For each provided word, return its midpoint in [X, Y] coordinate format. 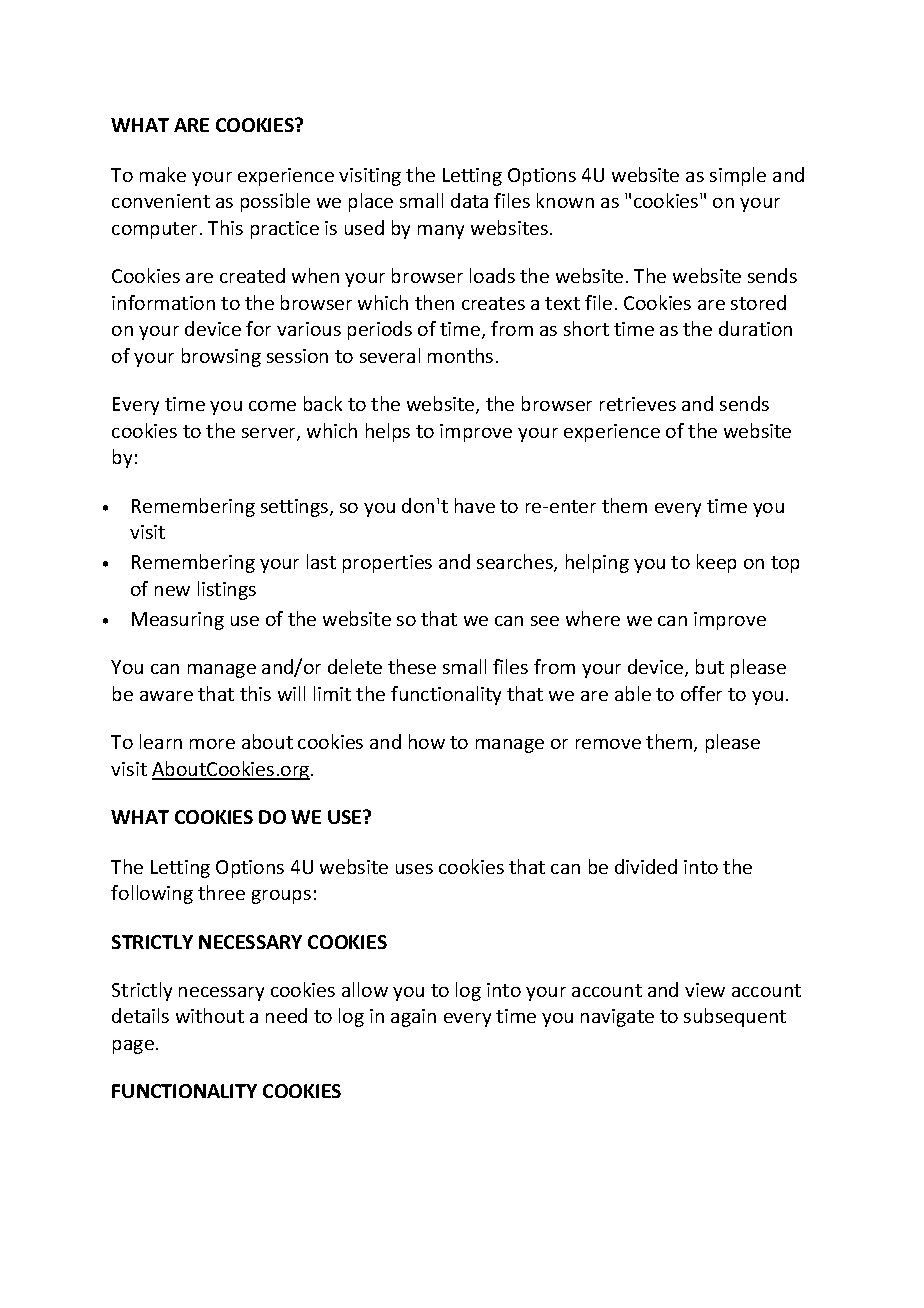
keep [716, 563]
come [272, 406]
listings [227, 590]
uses [414, 869]
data [469, 200]
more [212, 744]
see [545, 621]
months [460, 355]
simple [738, 176]
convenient [161, 201]
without [210, 1015]
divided [646, 866]
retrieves [638, 404]
